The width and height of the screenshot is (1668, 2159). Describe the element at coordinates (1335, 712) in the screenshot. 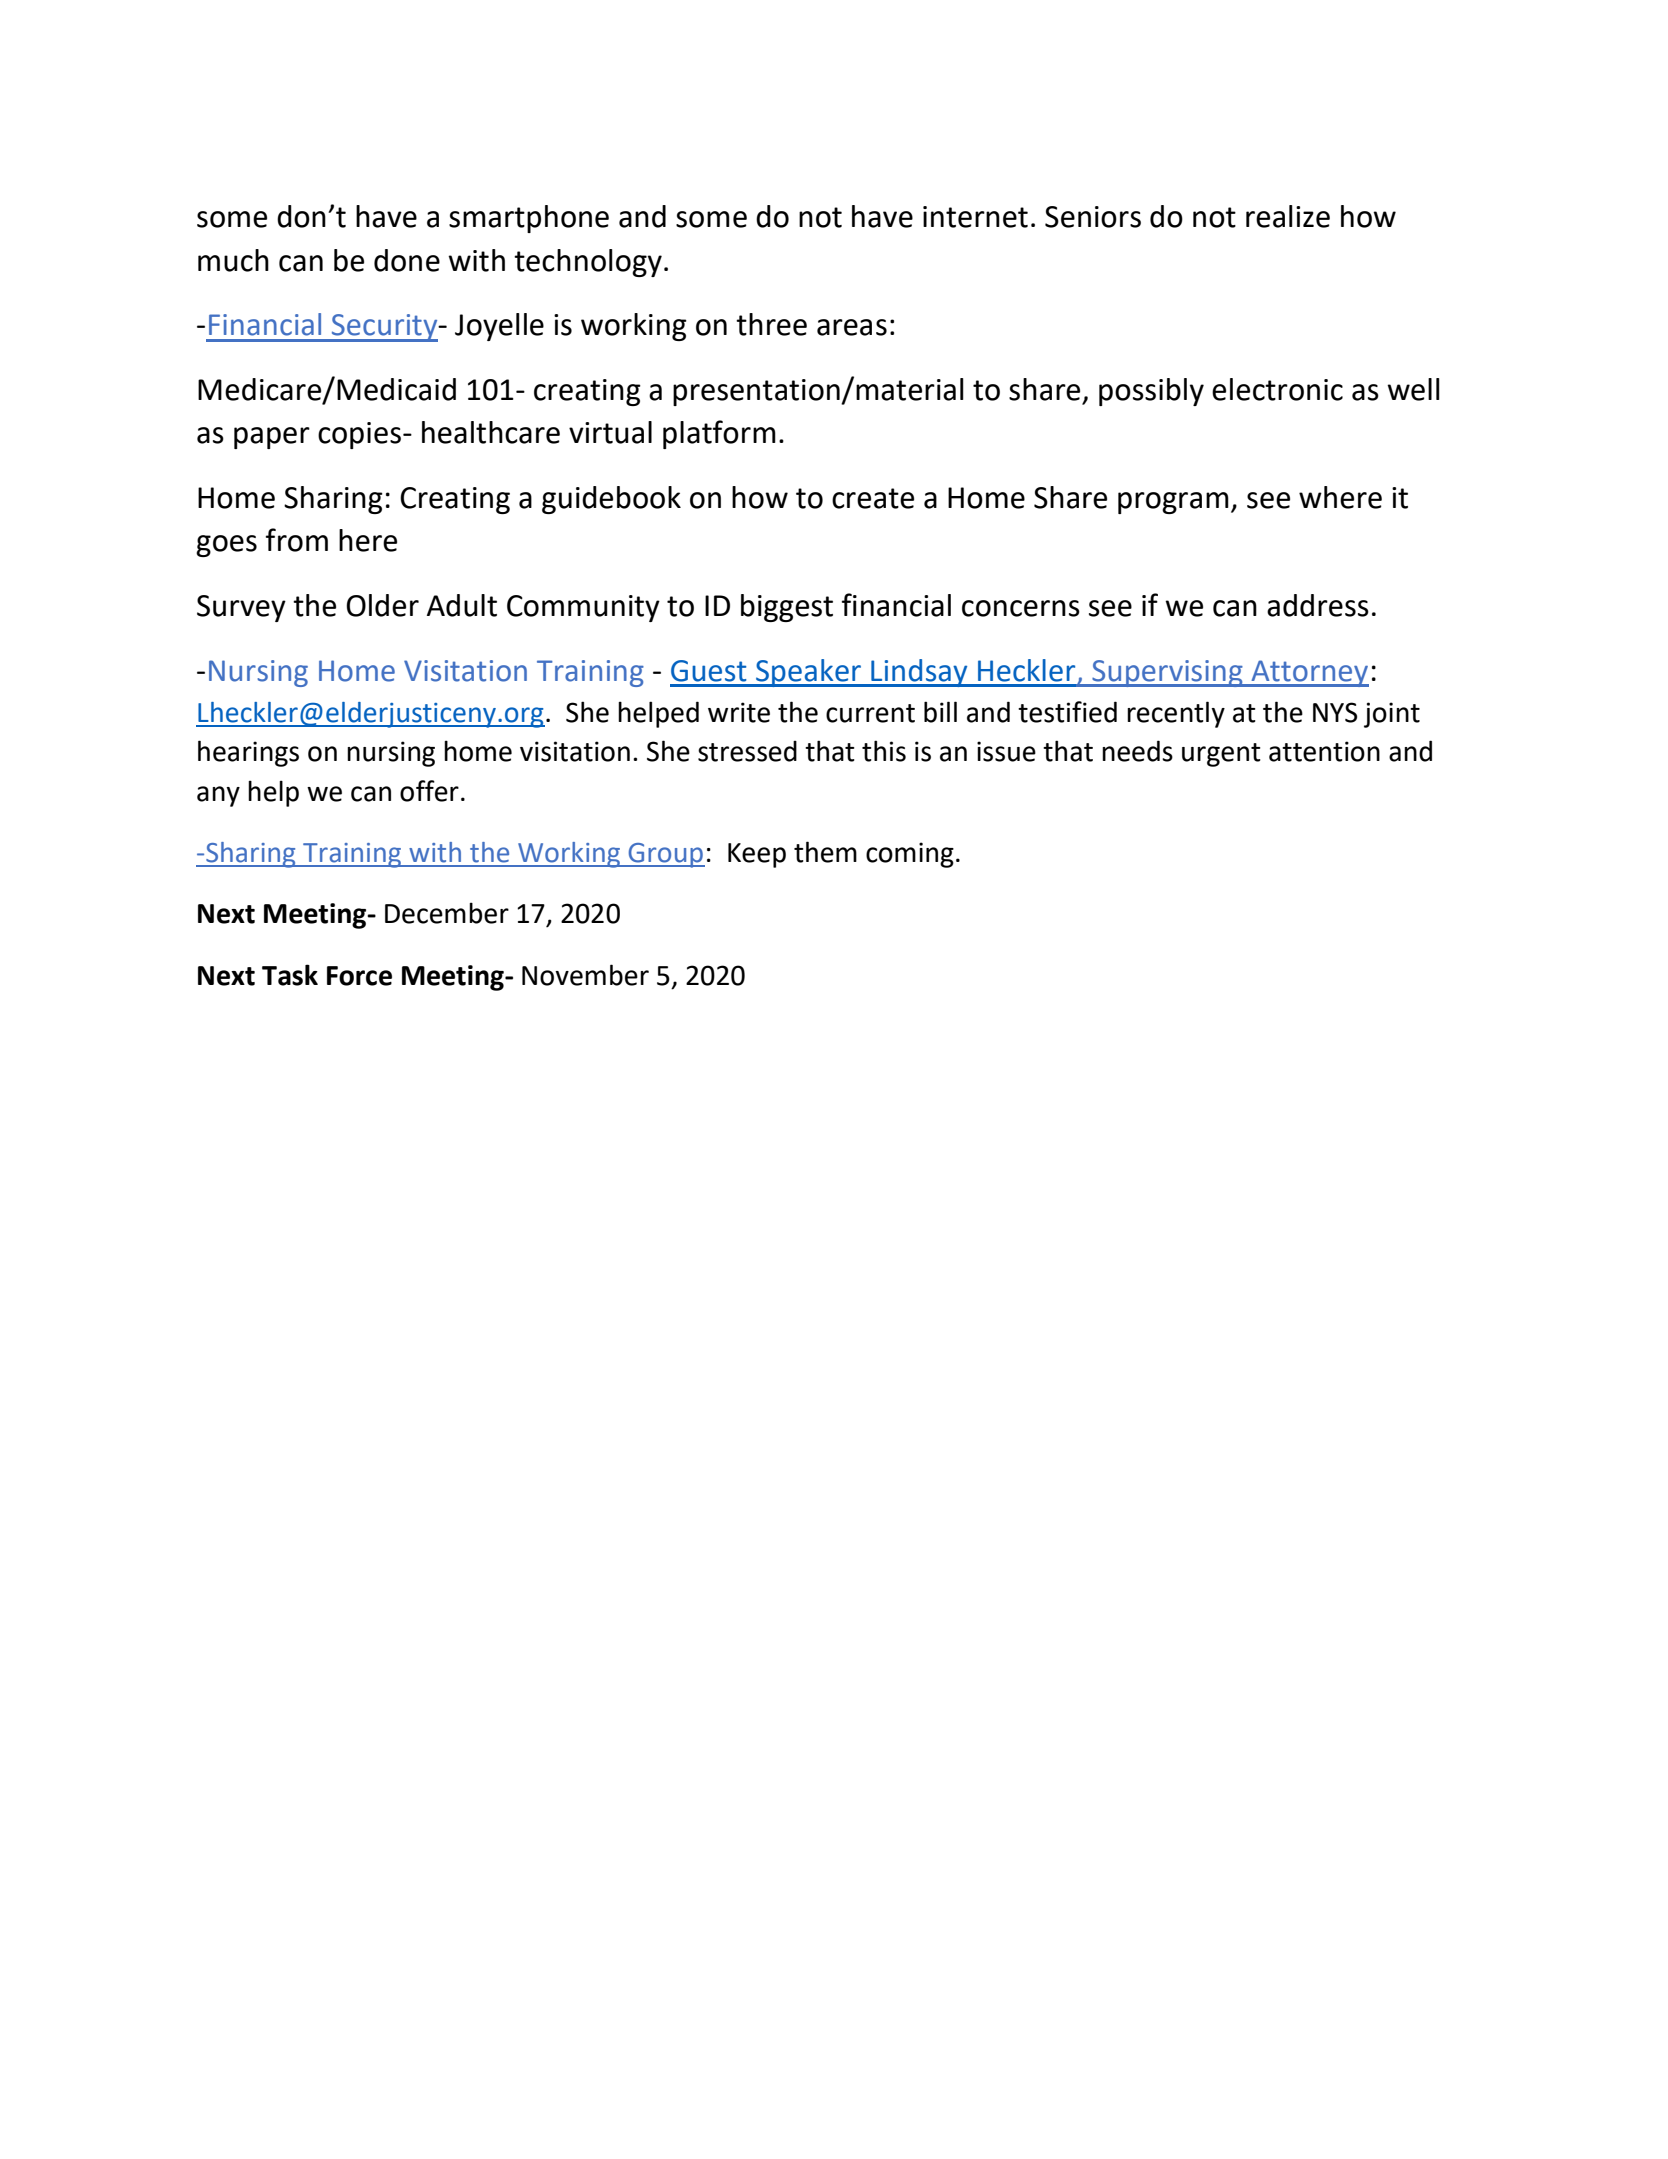

I see `NYS` at that location.
